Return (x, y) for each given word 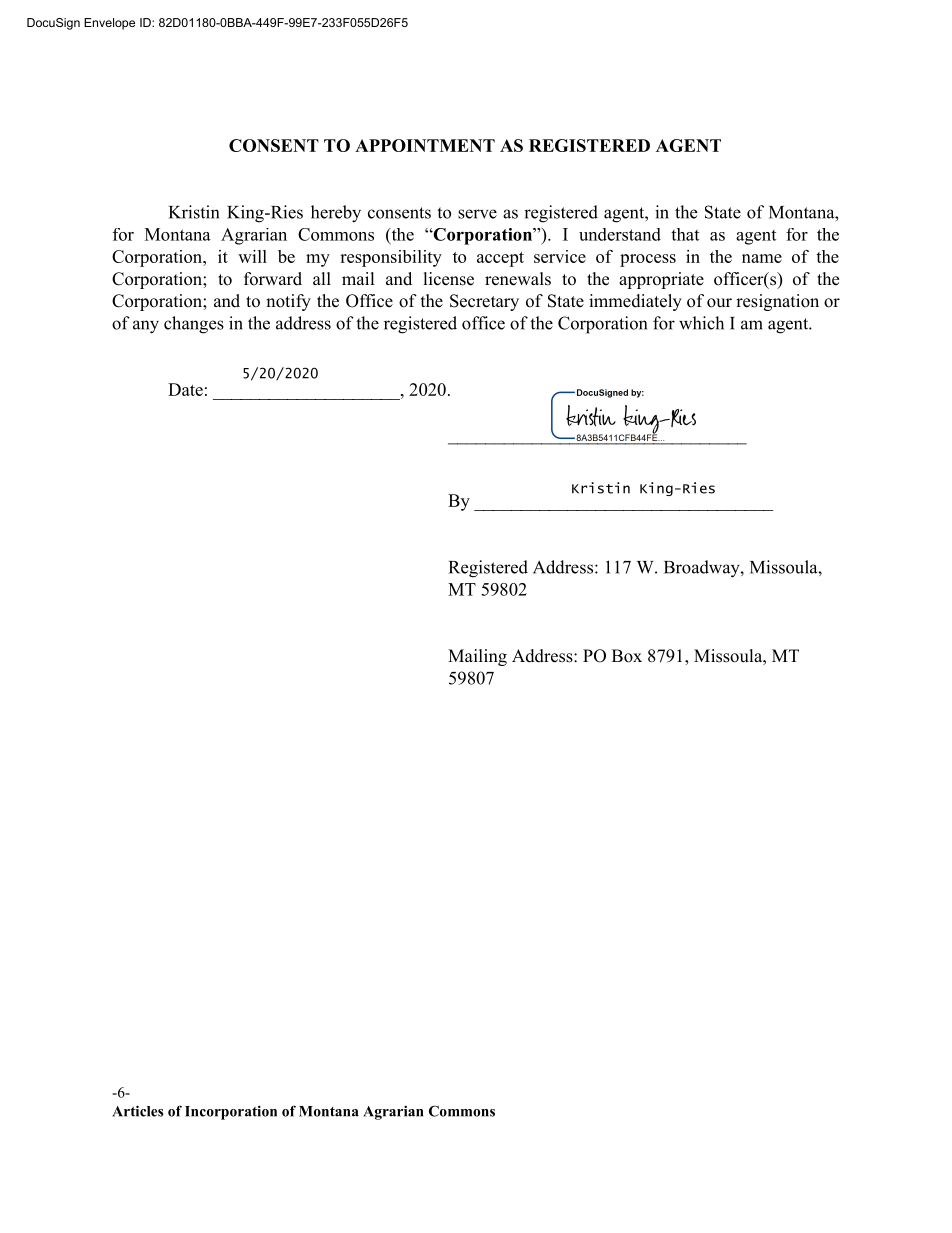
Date (185, 389)
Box (627, 656)
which (701, 323)
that (685, 234)
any (146, 327)
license (449, 279)
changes (194, 325)
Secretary (484, 302)
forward (273, 279)
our (719, 303)
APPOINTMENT (425, 145)
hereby (336, 214)
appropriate (661, 280)
